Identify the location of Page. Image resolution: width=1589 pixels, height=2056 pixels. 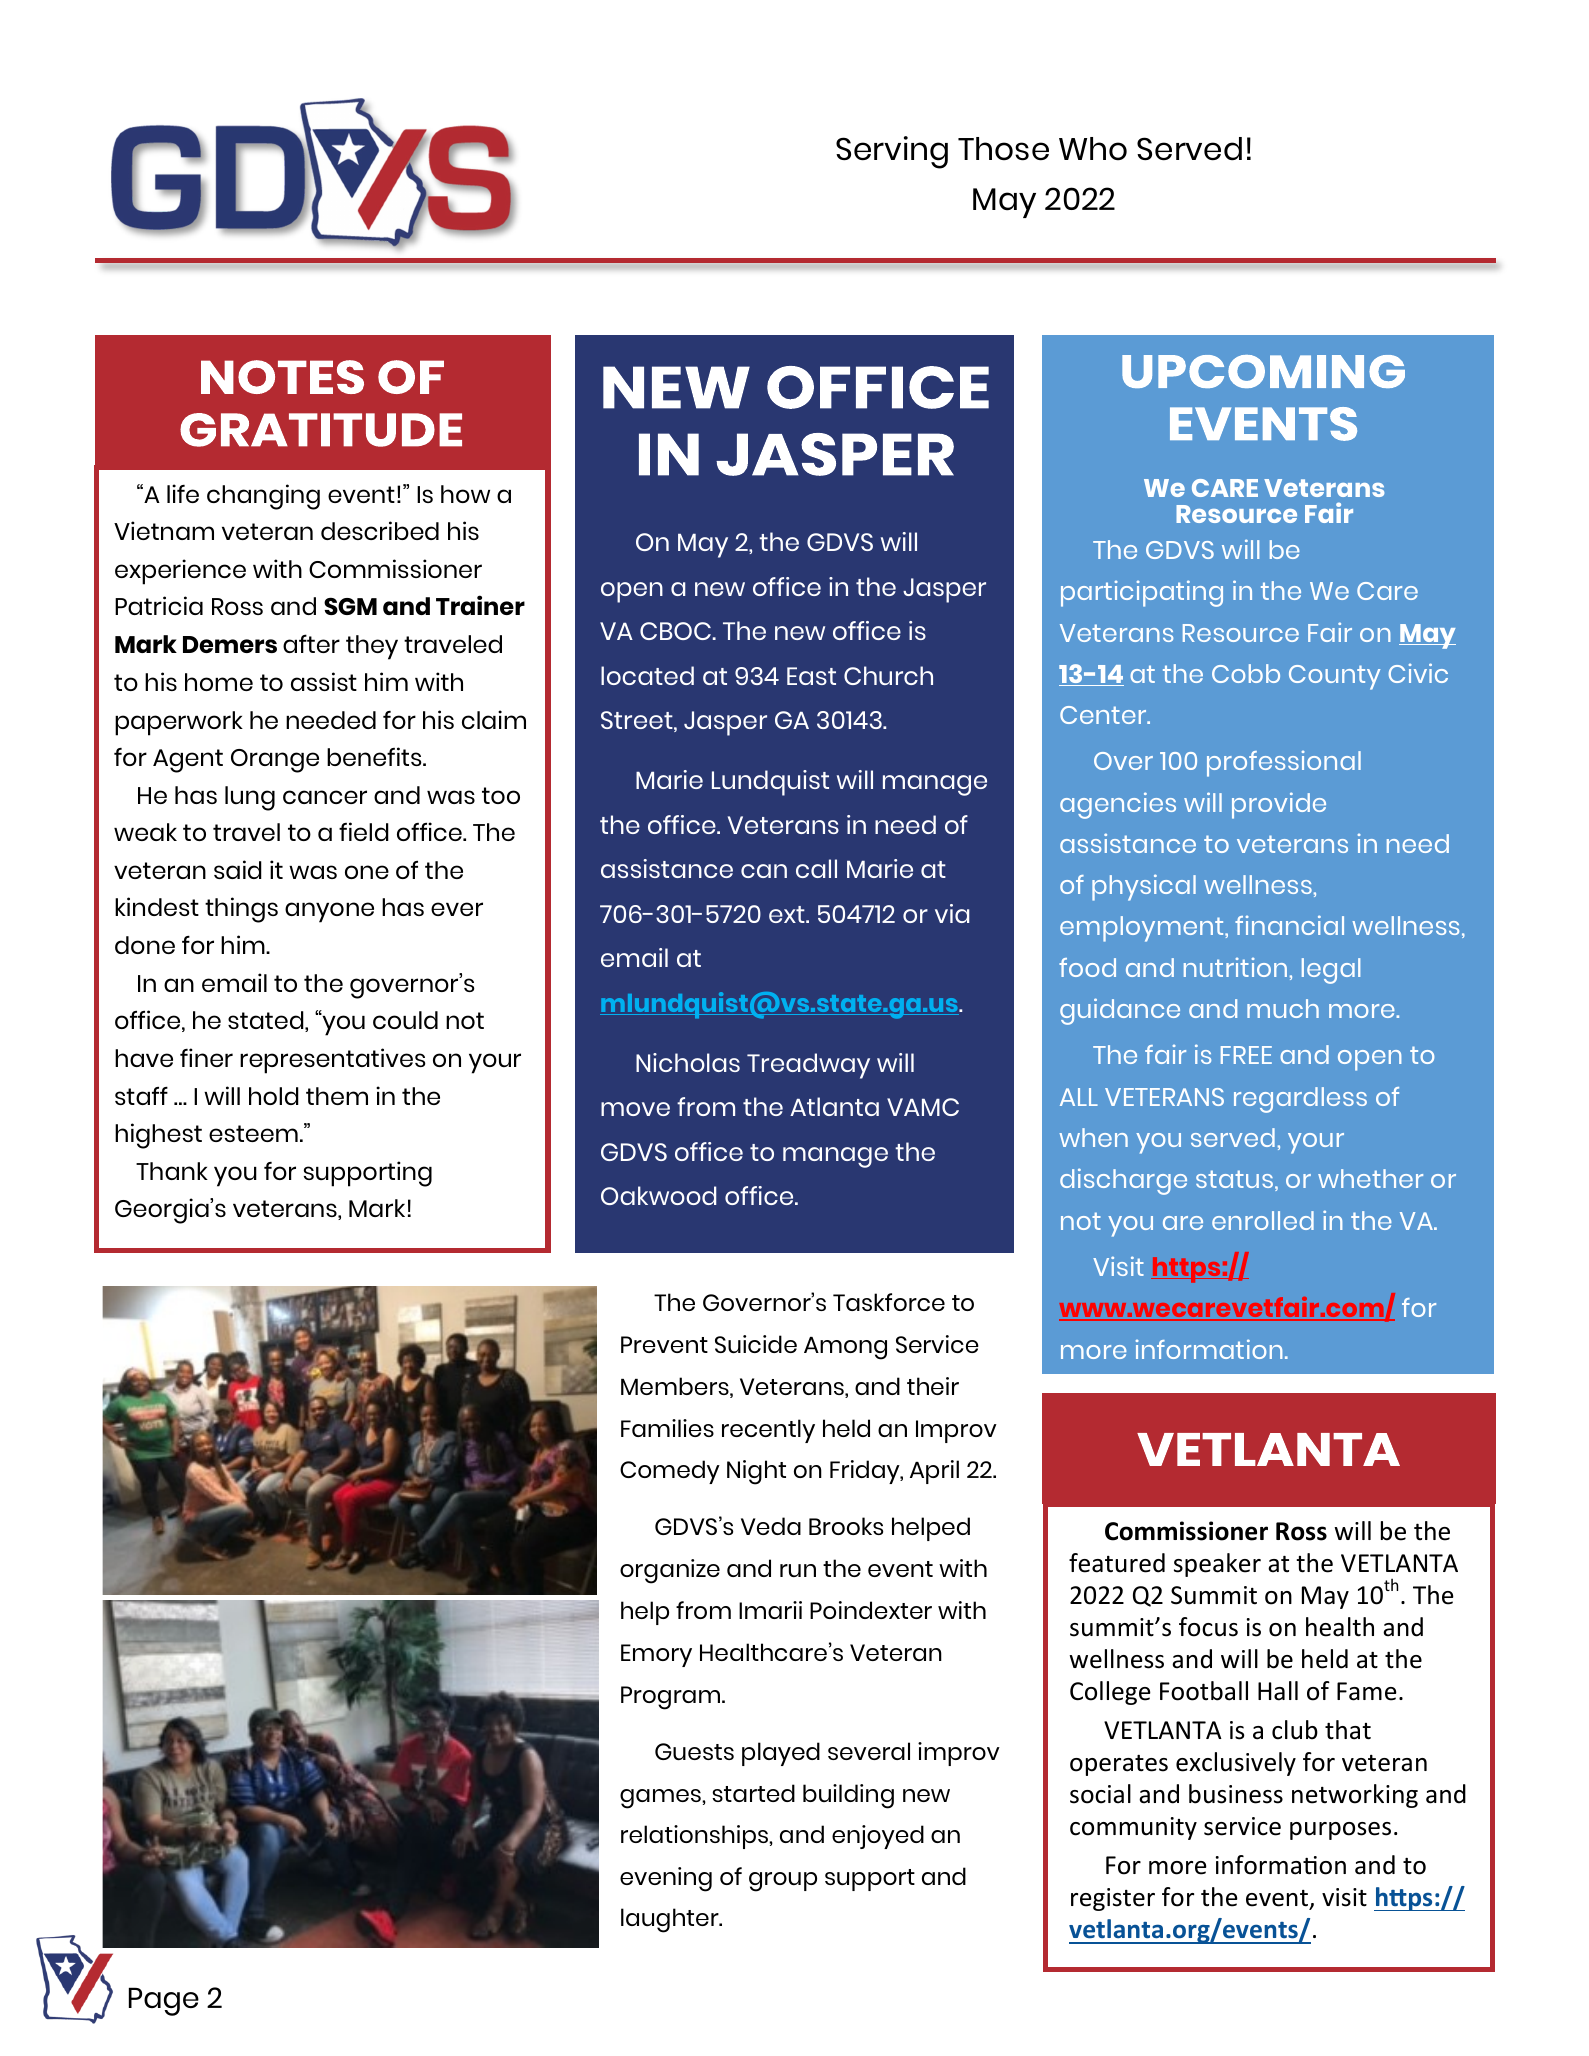
(164, 2001).
